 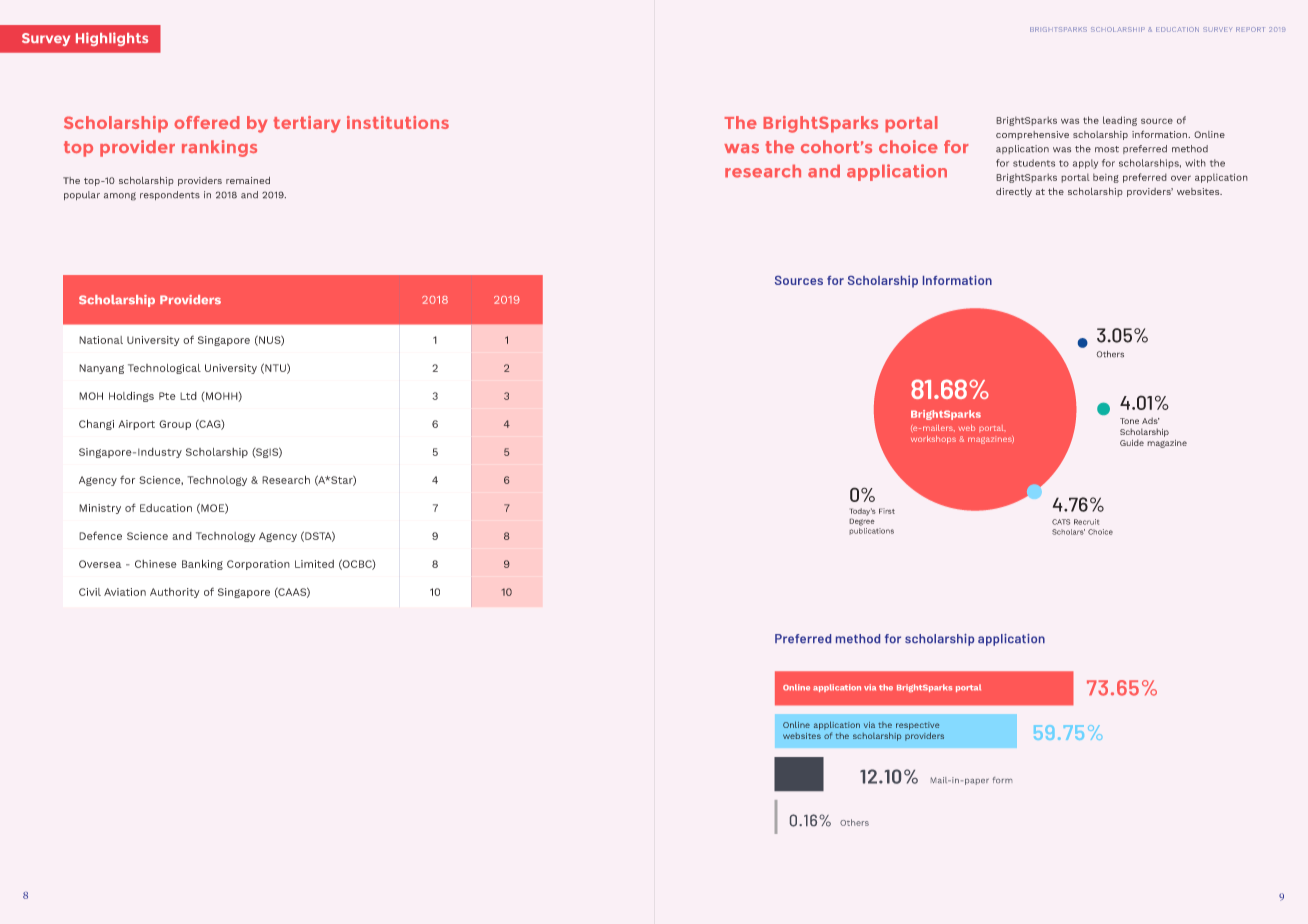 I want to click on Ltd, so click(x=188, y=396).
